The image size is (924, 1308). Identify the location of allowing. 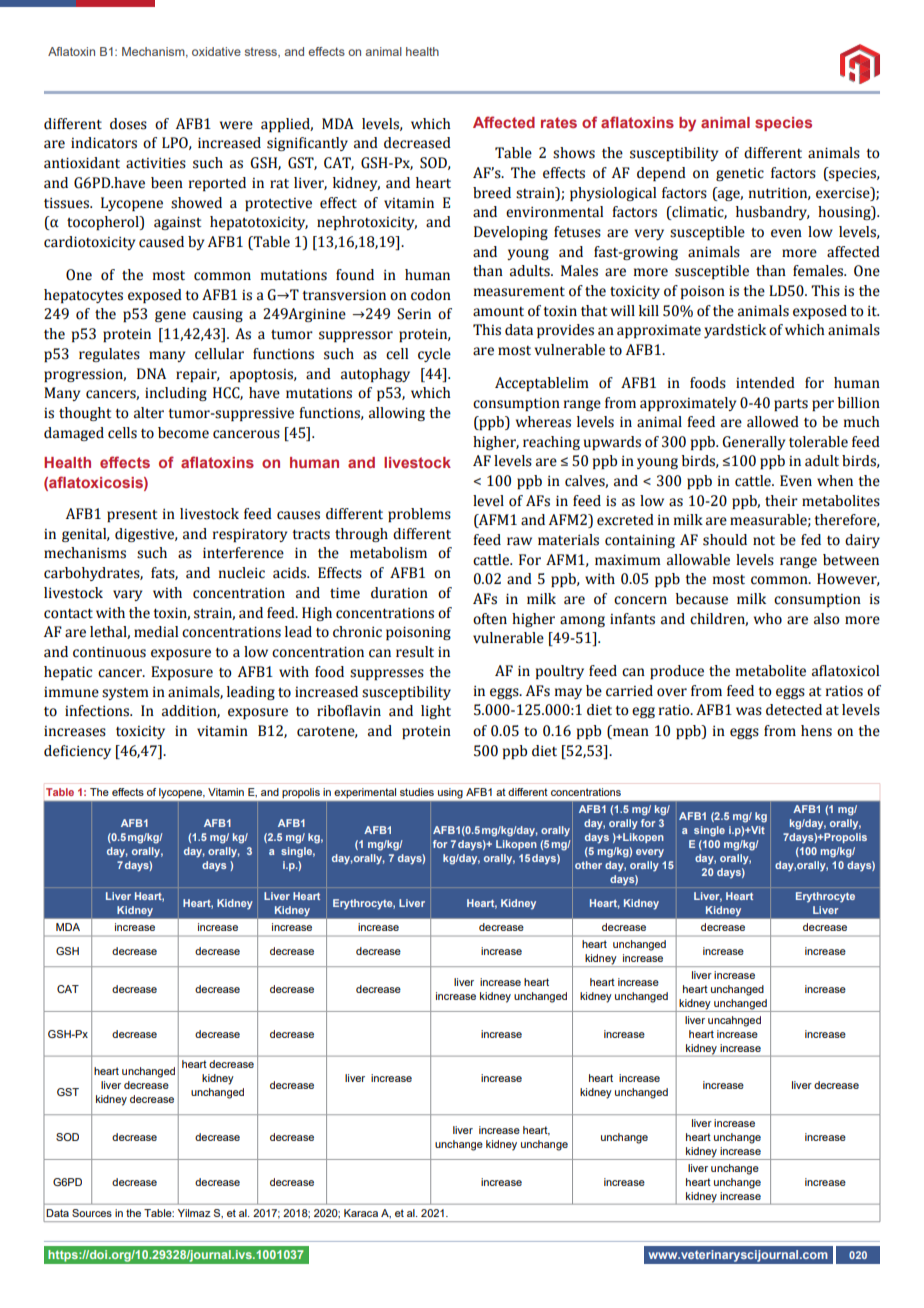
(397, 414).
